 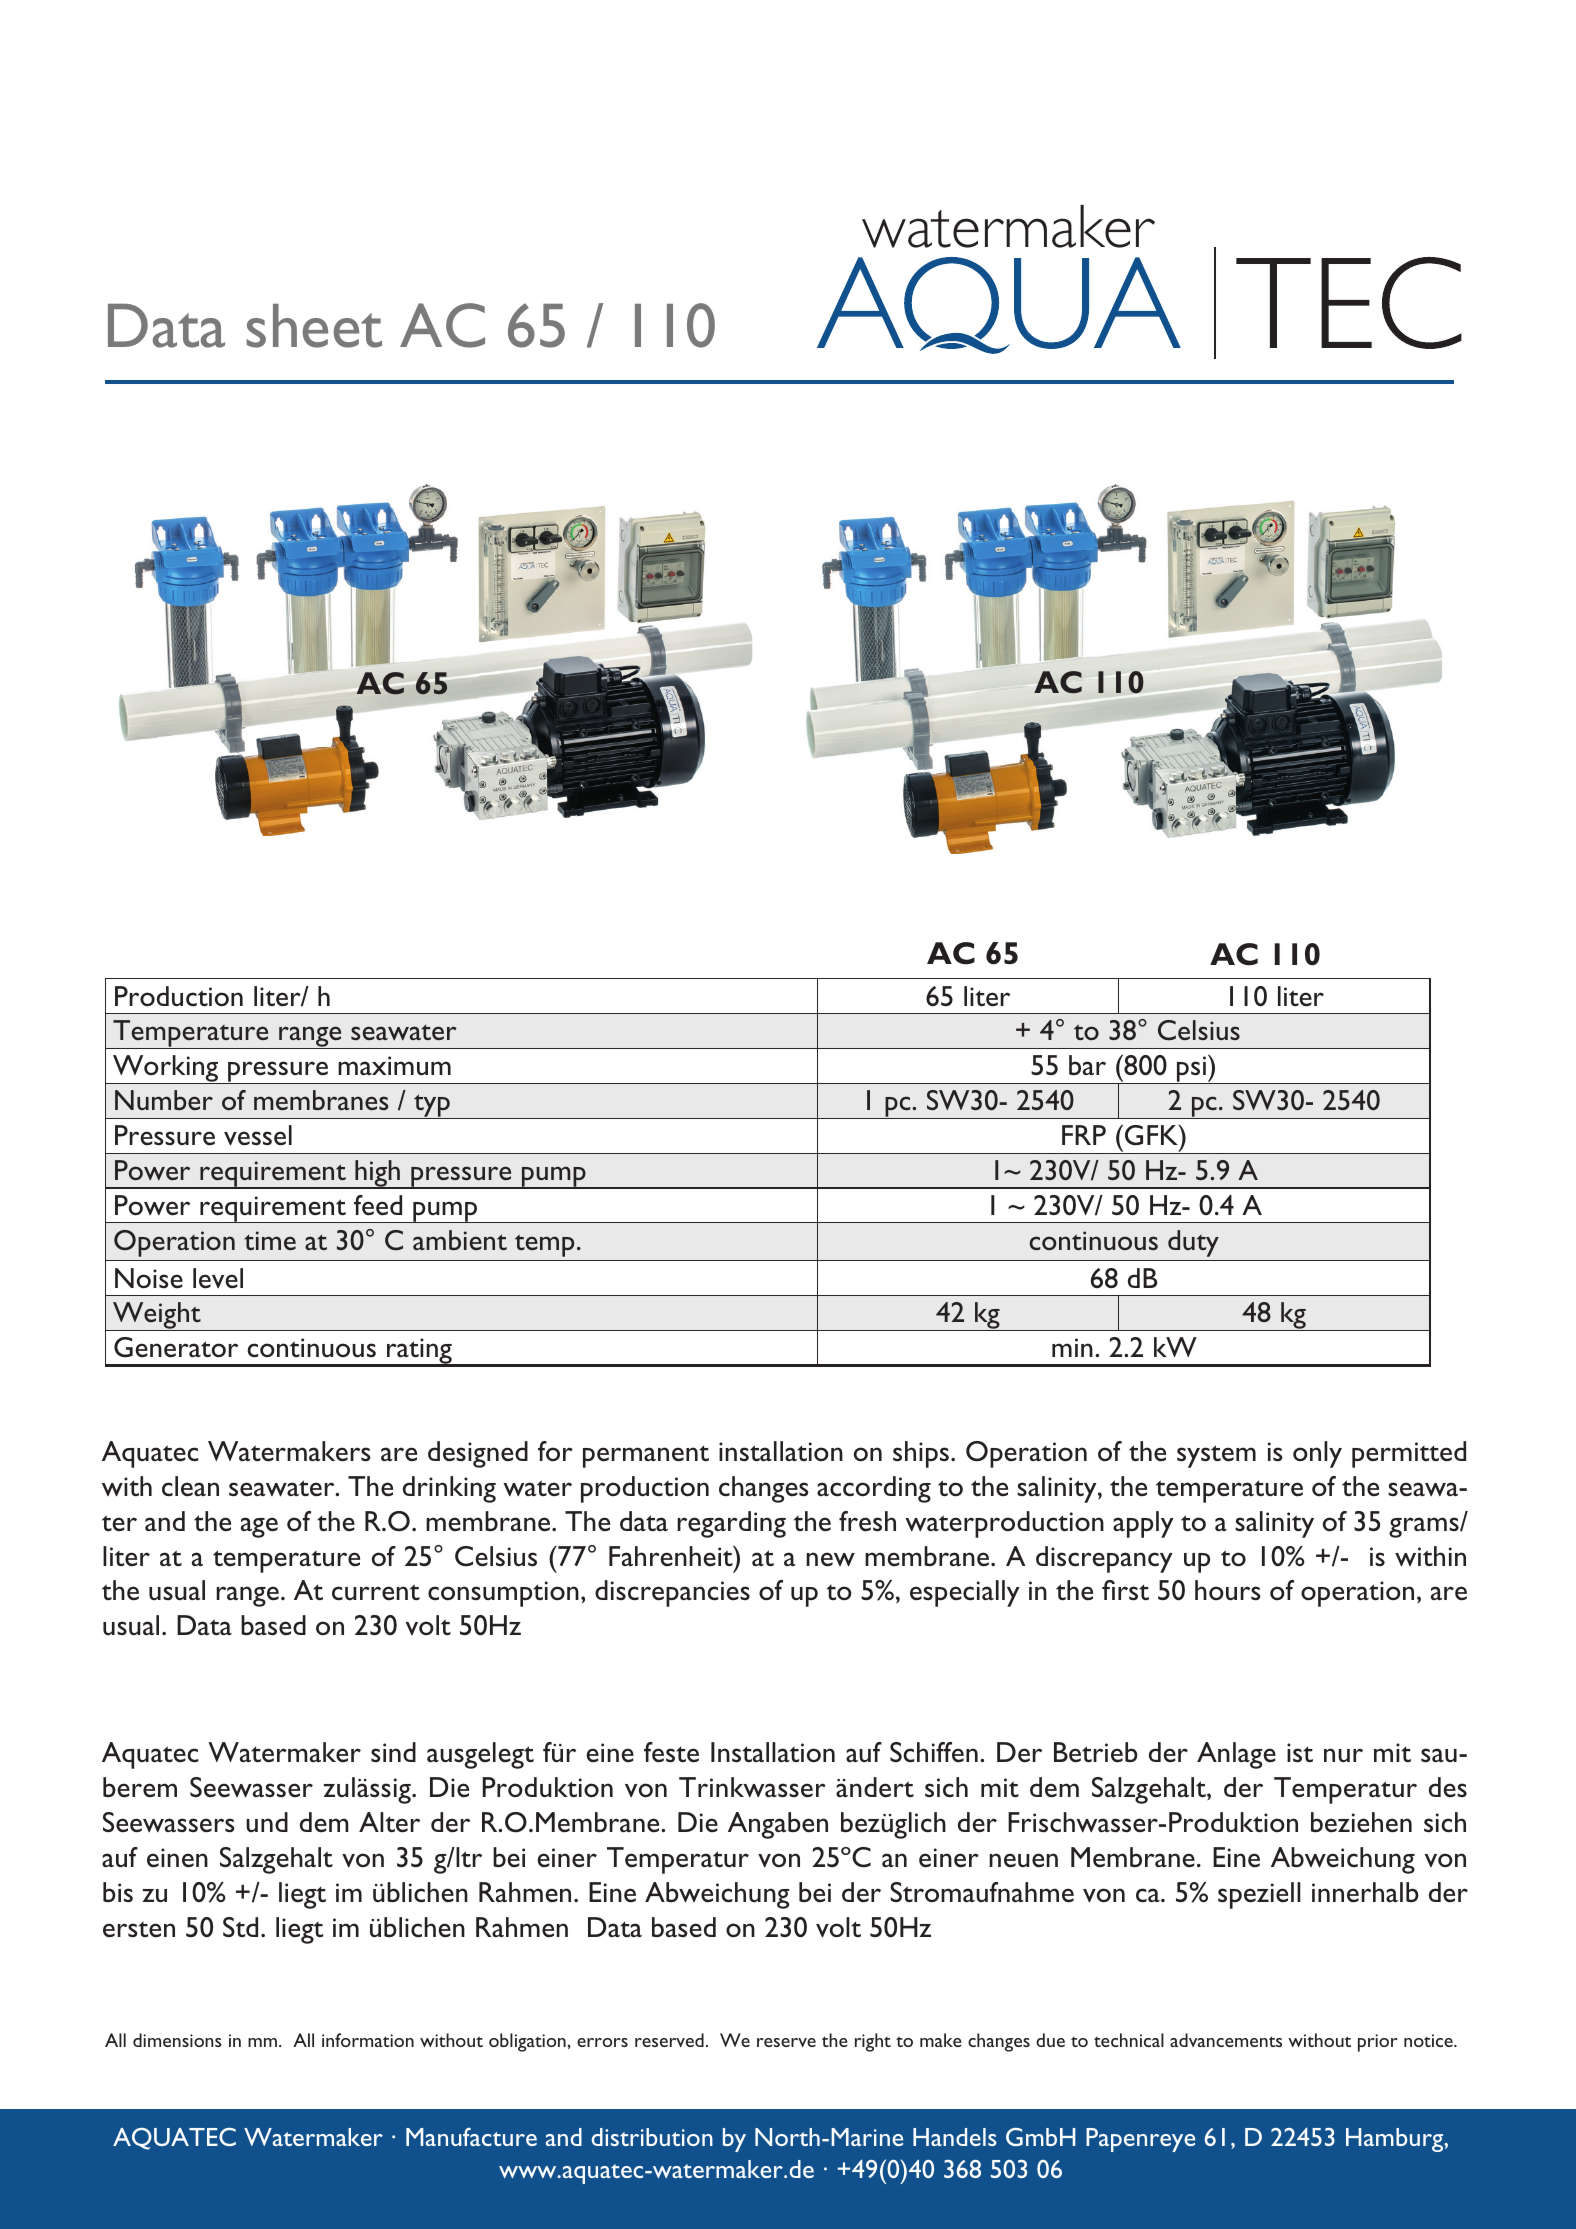 What do you see at coordinates (432, 1106) in the screenshot?
I see `typ` at bounding box center [432, 1106].
